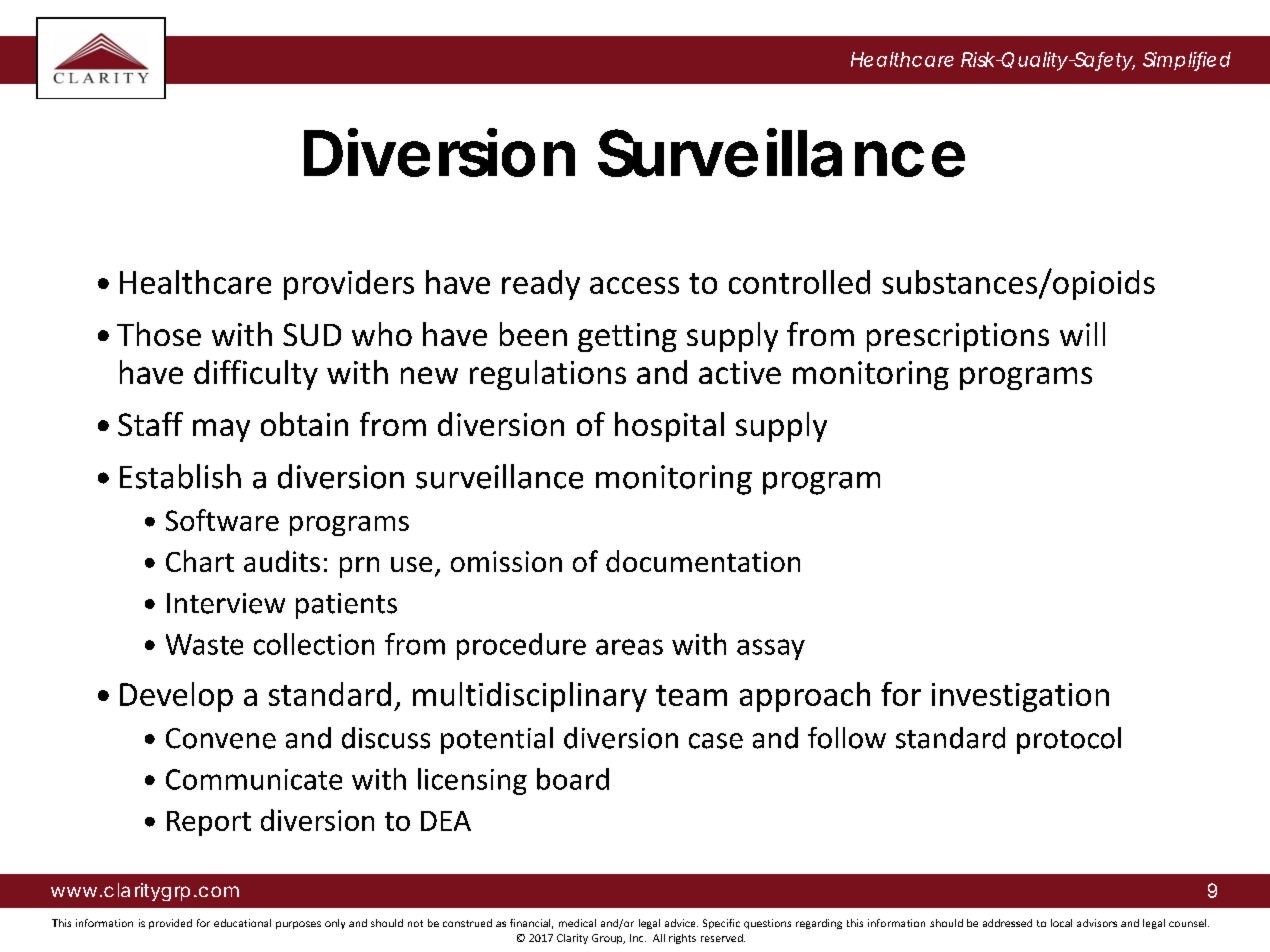 This document has height=952, width=1270. What do you see at coordinates (1020, 697) in the document?
I see `investigation` at bounding box center [1020, 697].
